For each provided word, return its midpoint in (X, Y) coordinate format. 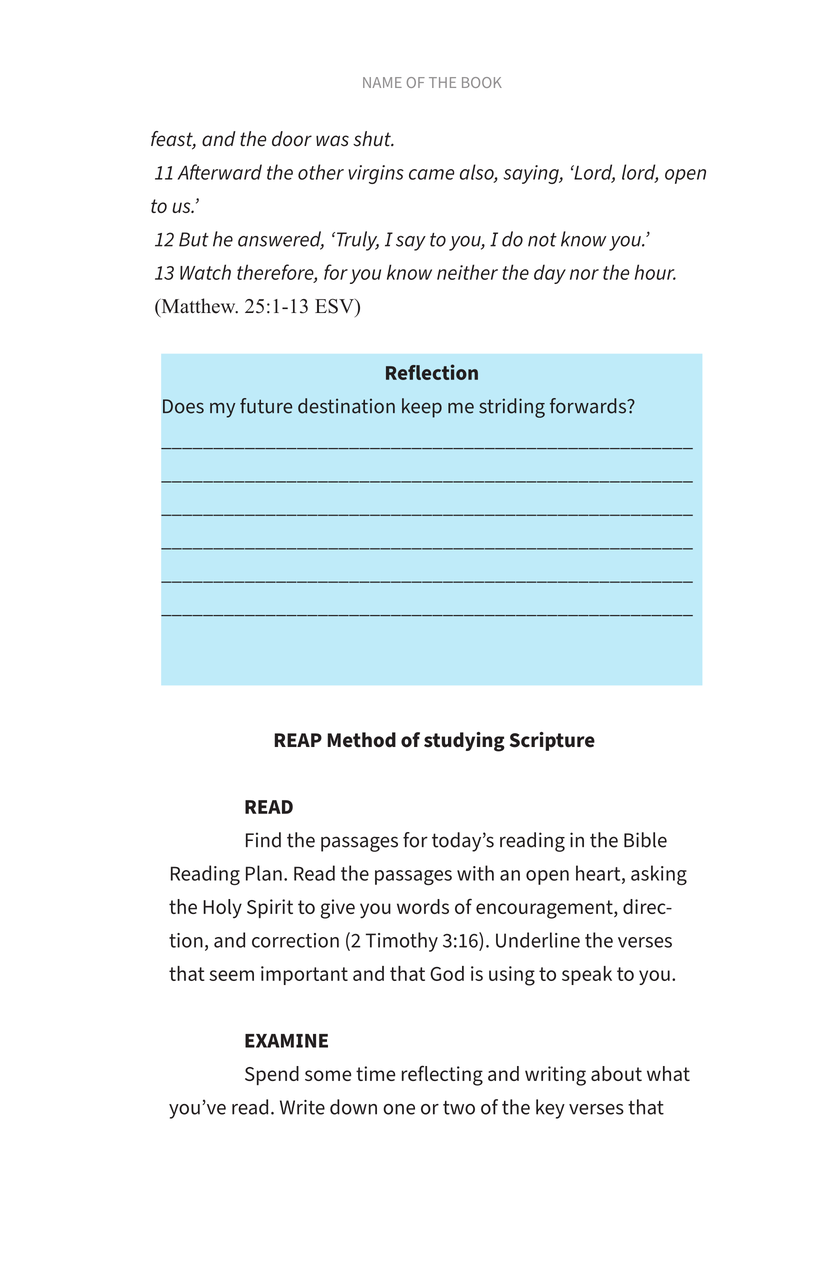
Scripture (552, 741)
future (266, 406)
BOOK (482, 82)
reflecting (442, 1075)
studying (464, 742)
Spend (272, 1075)
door (292, 139)
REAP (298, 740)
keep (422, 408)
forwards (589, 406)
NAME (382, 82)
